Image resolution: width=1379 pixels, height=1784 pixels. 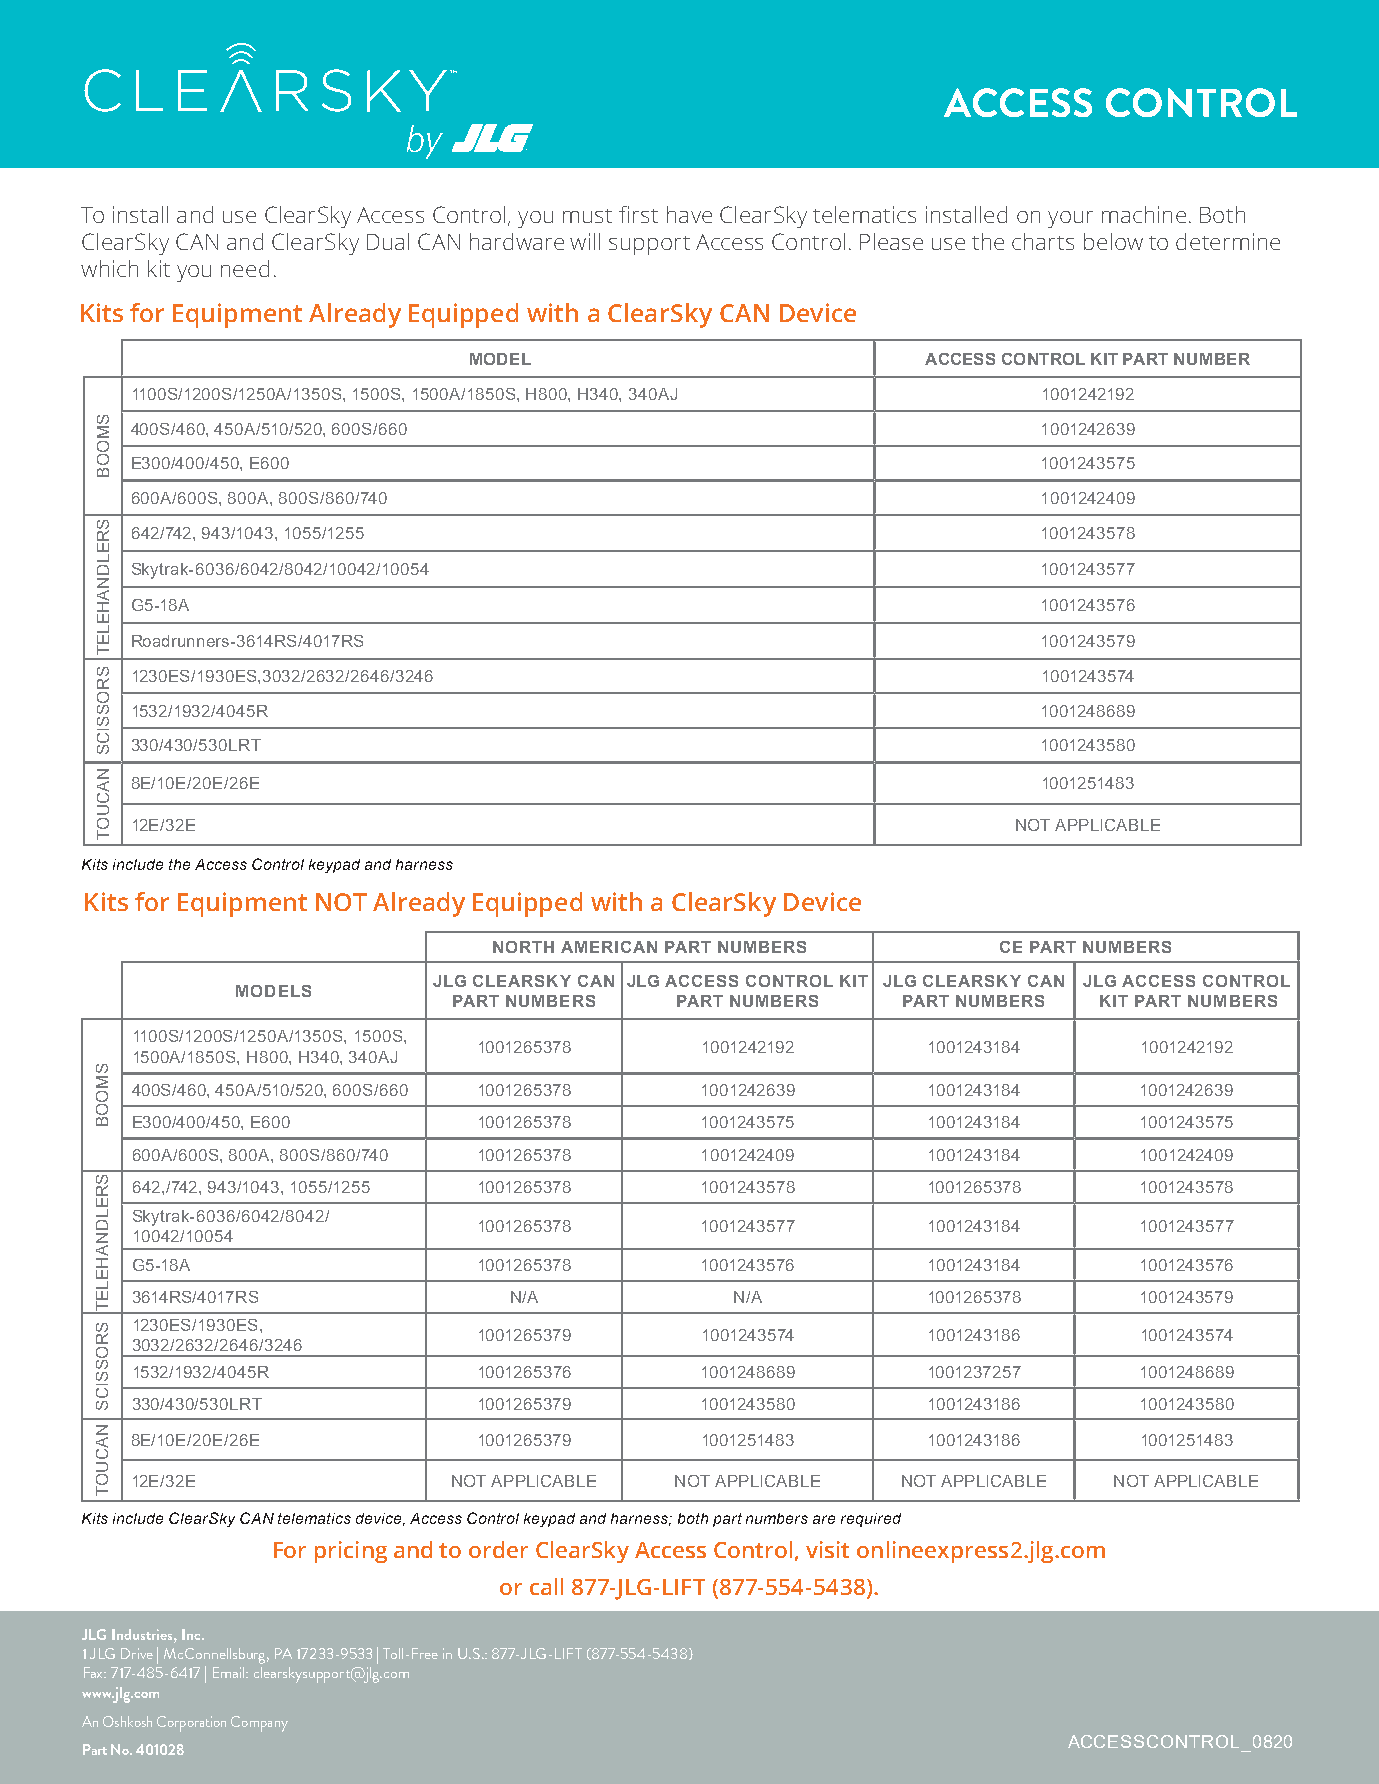 What do you see at coordinates (609, 947) in the image?
I see `AMERICAN` at bounding box center [609, 947].
